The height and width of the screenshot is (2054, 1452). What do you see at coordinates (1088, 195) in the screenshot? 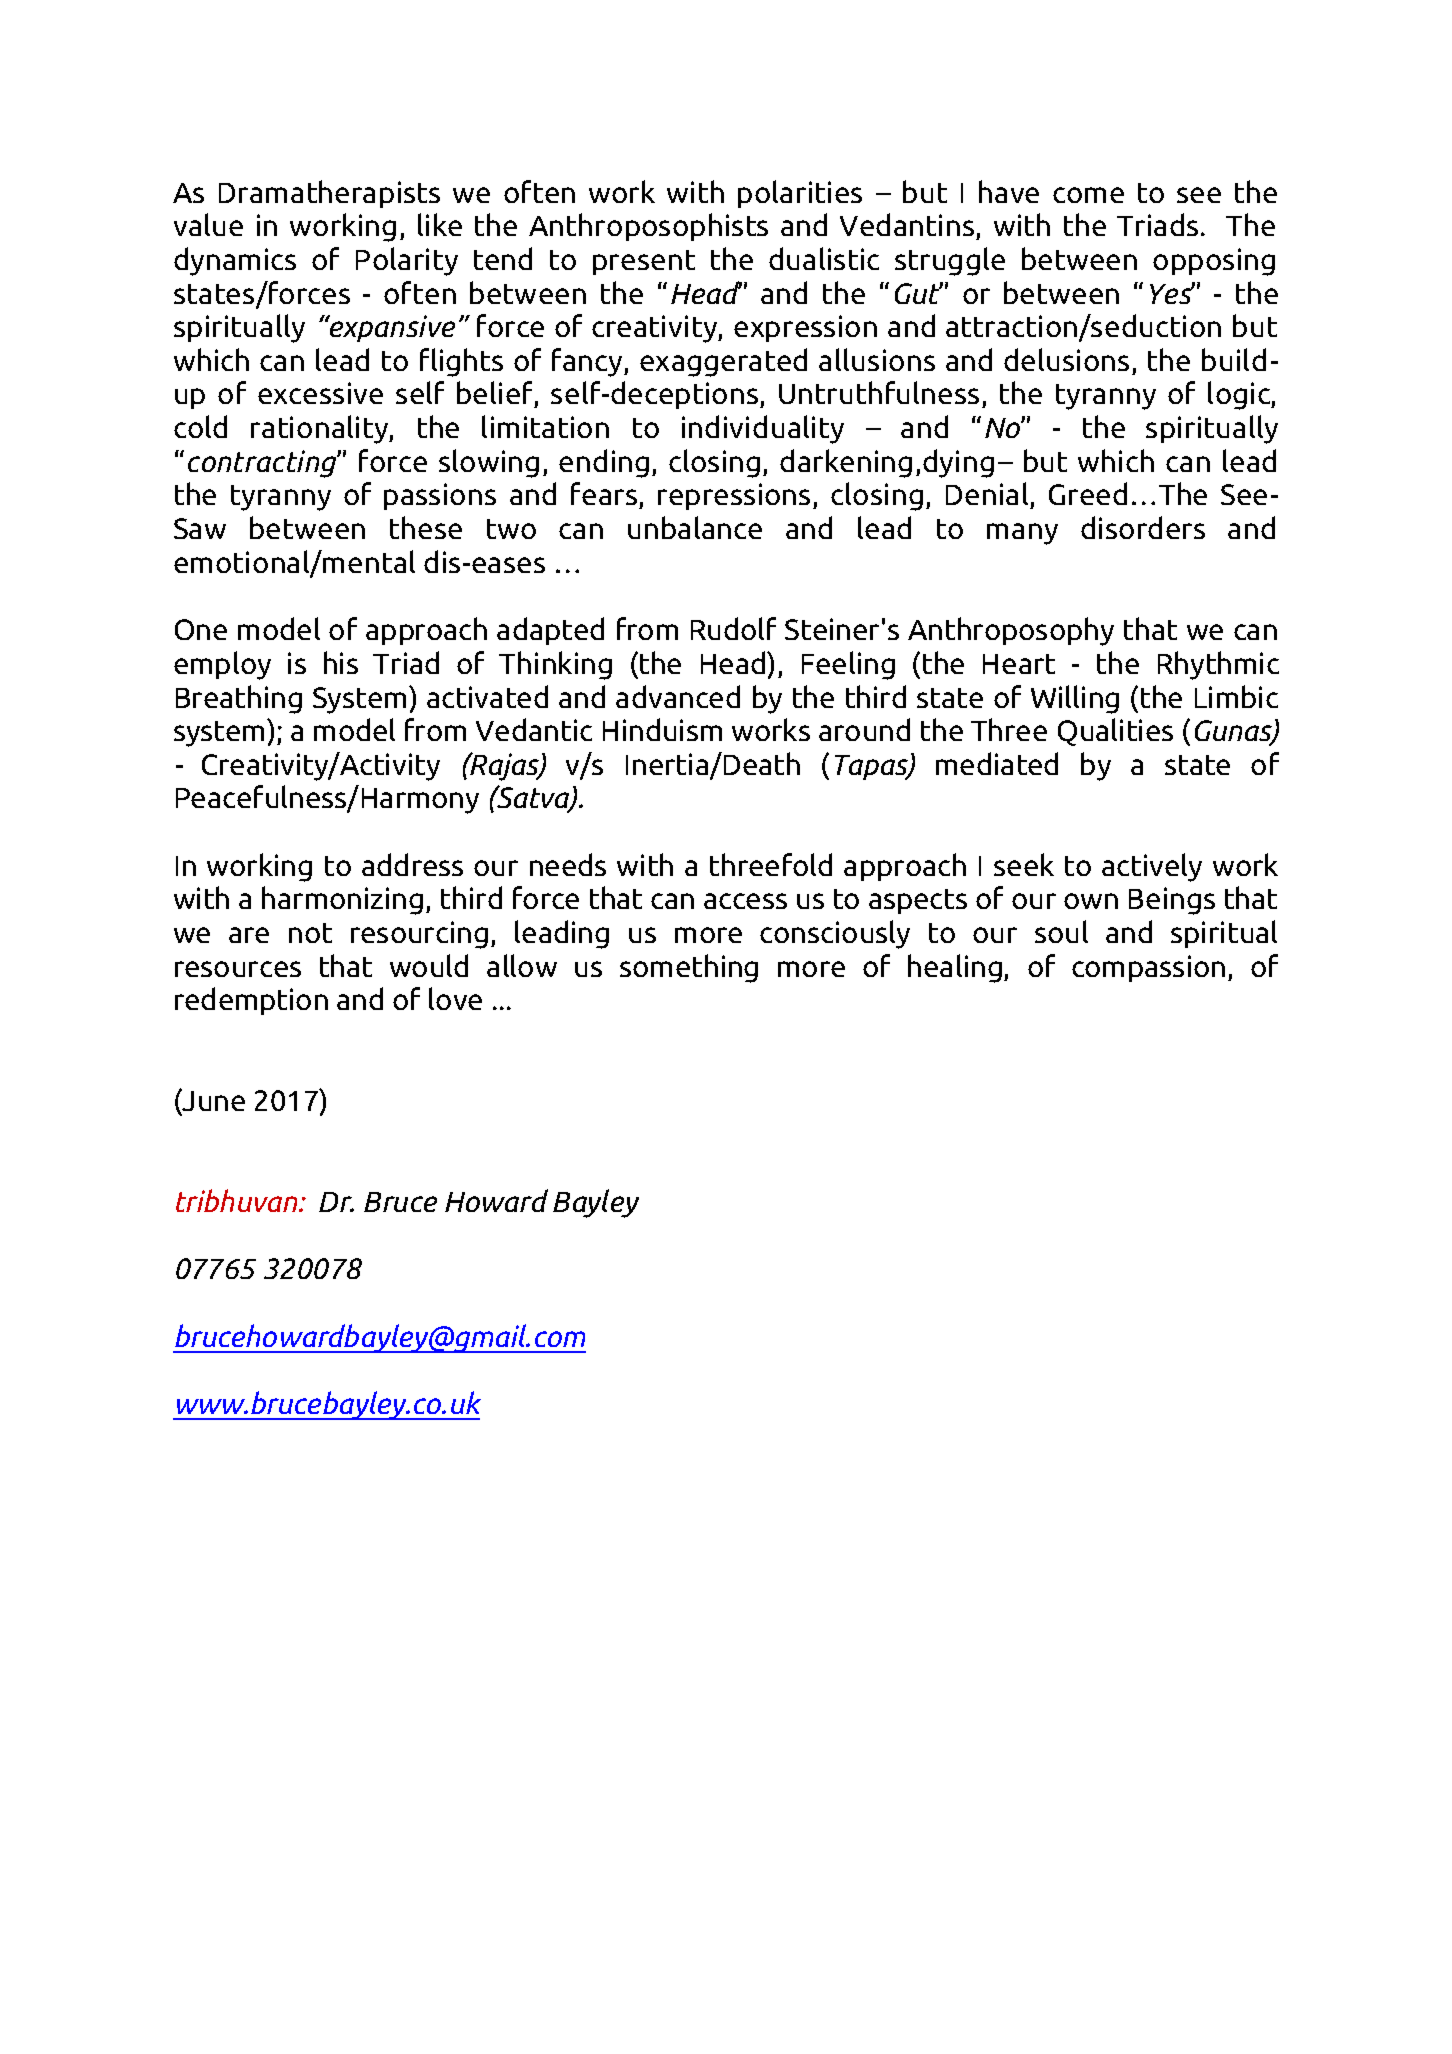
I see `come` at bounding box center [1088, 195].
